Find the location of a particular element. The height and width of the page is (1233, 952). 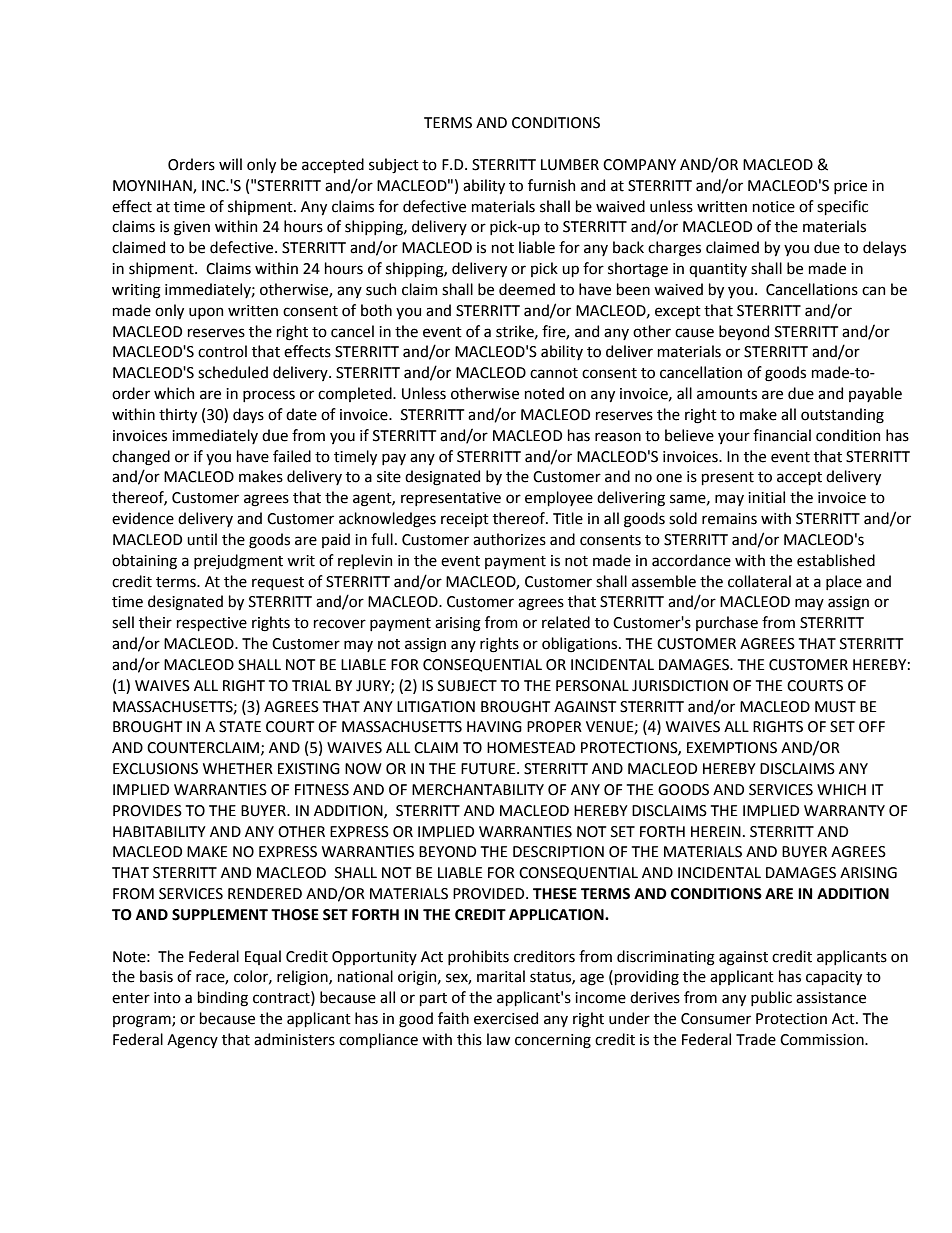

exercised is located at coordinates (506, 1018).
